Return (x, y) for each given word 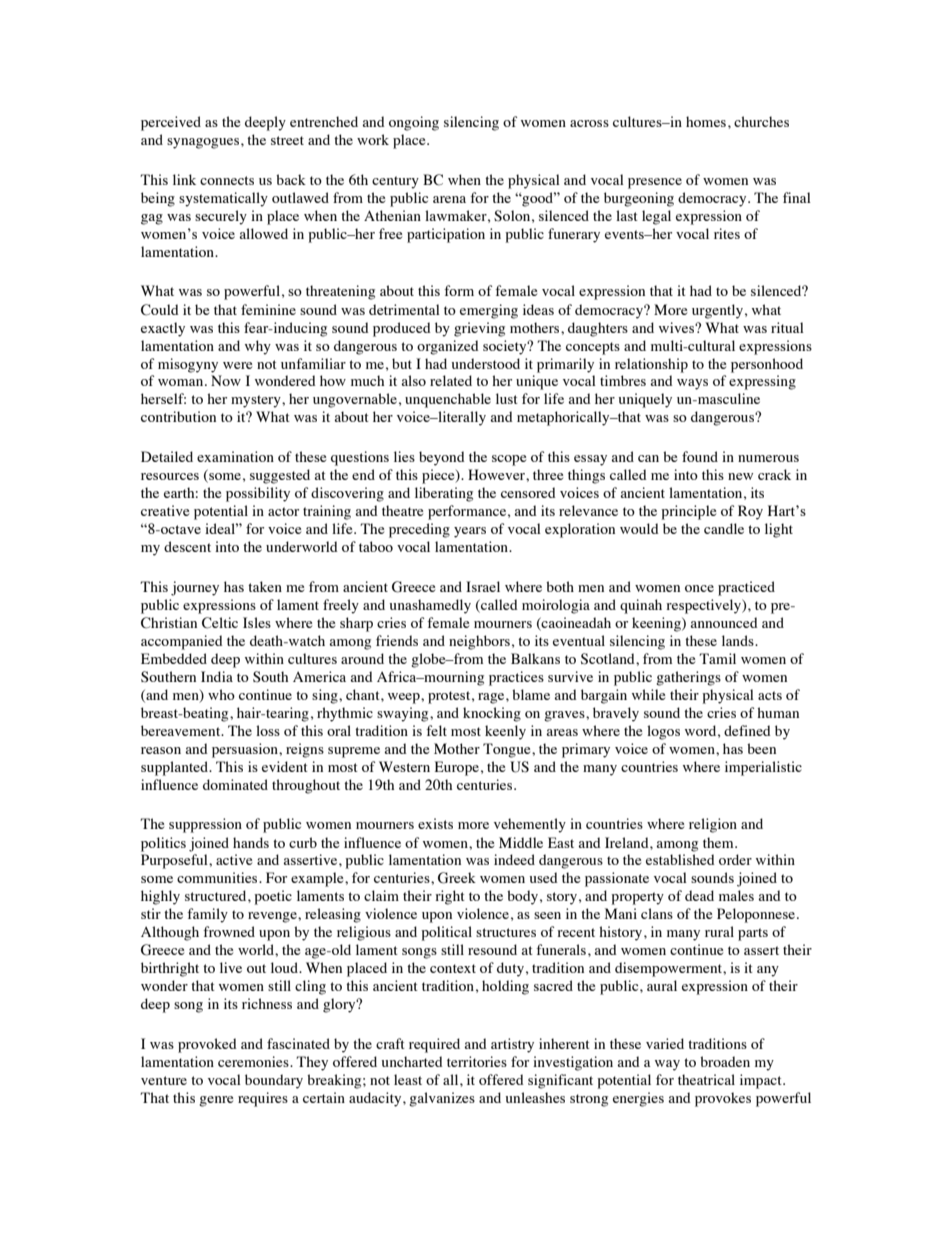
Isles (257, 622)
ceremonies (254, 1061)
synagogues (204, 143)
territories (477, 1061)
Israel (483, 586)
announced (724, 622)
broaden (725, 1061)
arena (449, 199)
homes (706, 121)
